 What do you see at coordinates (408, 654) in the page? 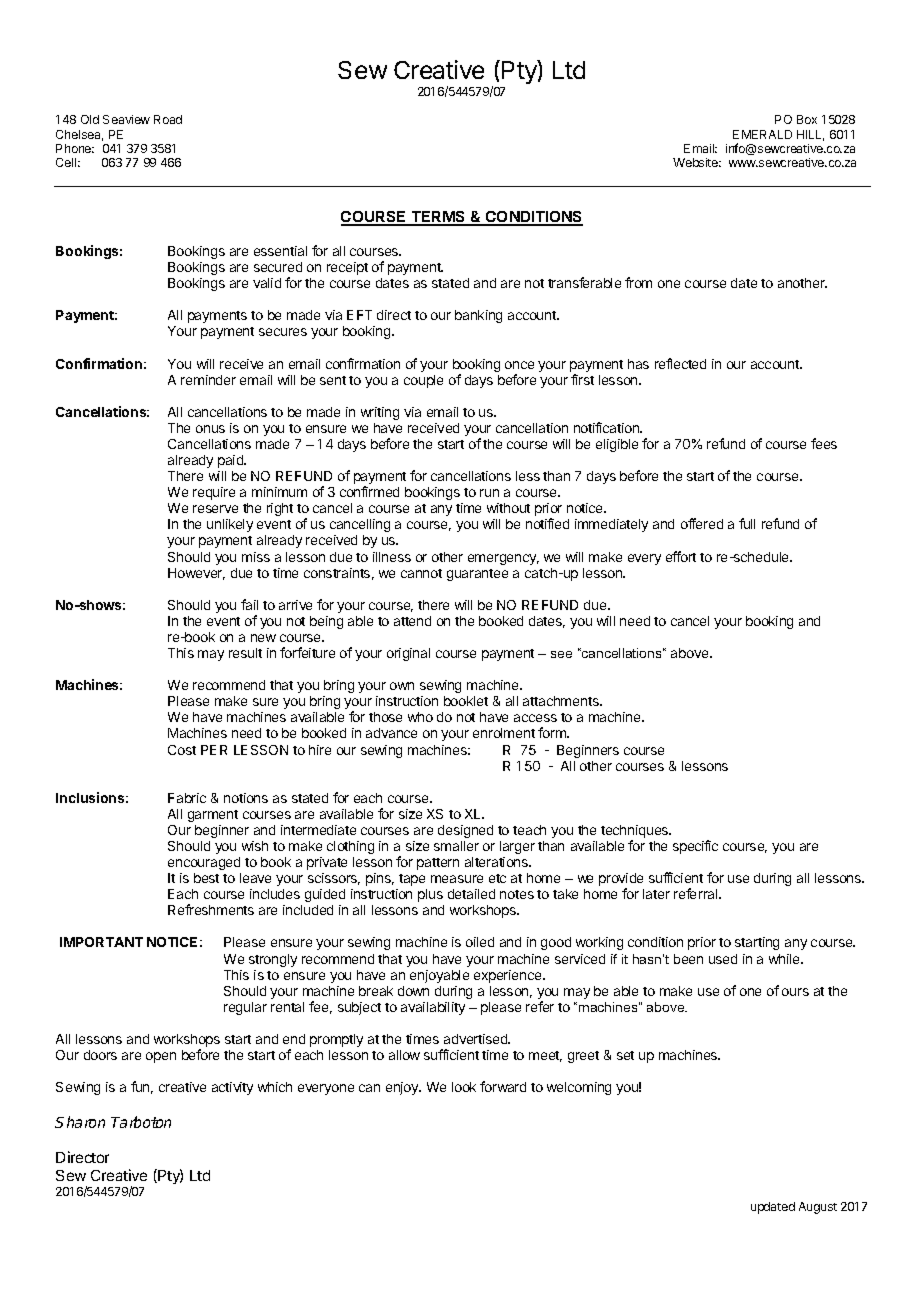
I see `original` at bounding box center [408, 654].
